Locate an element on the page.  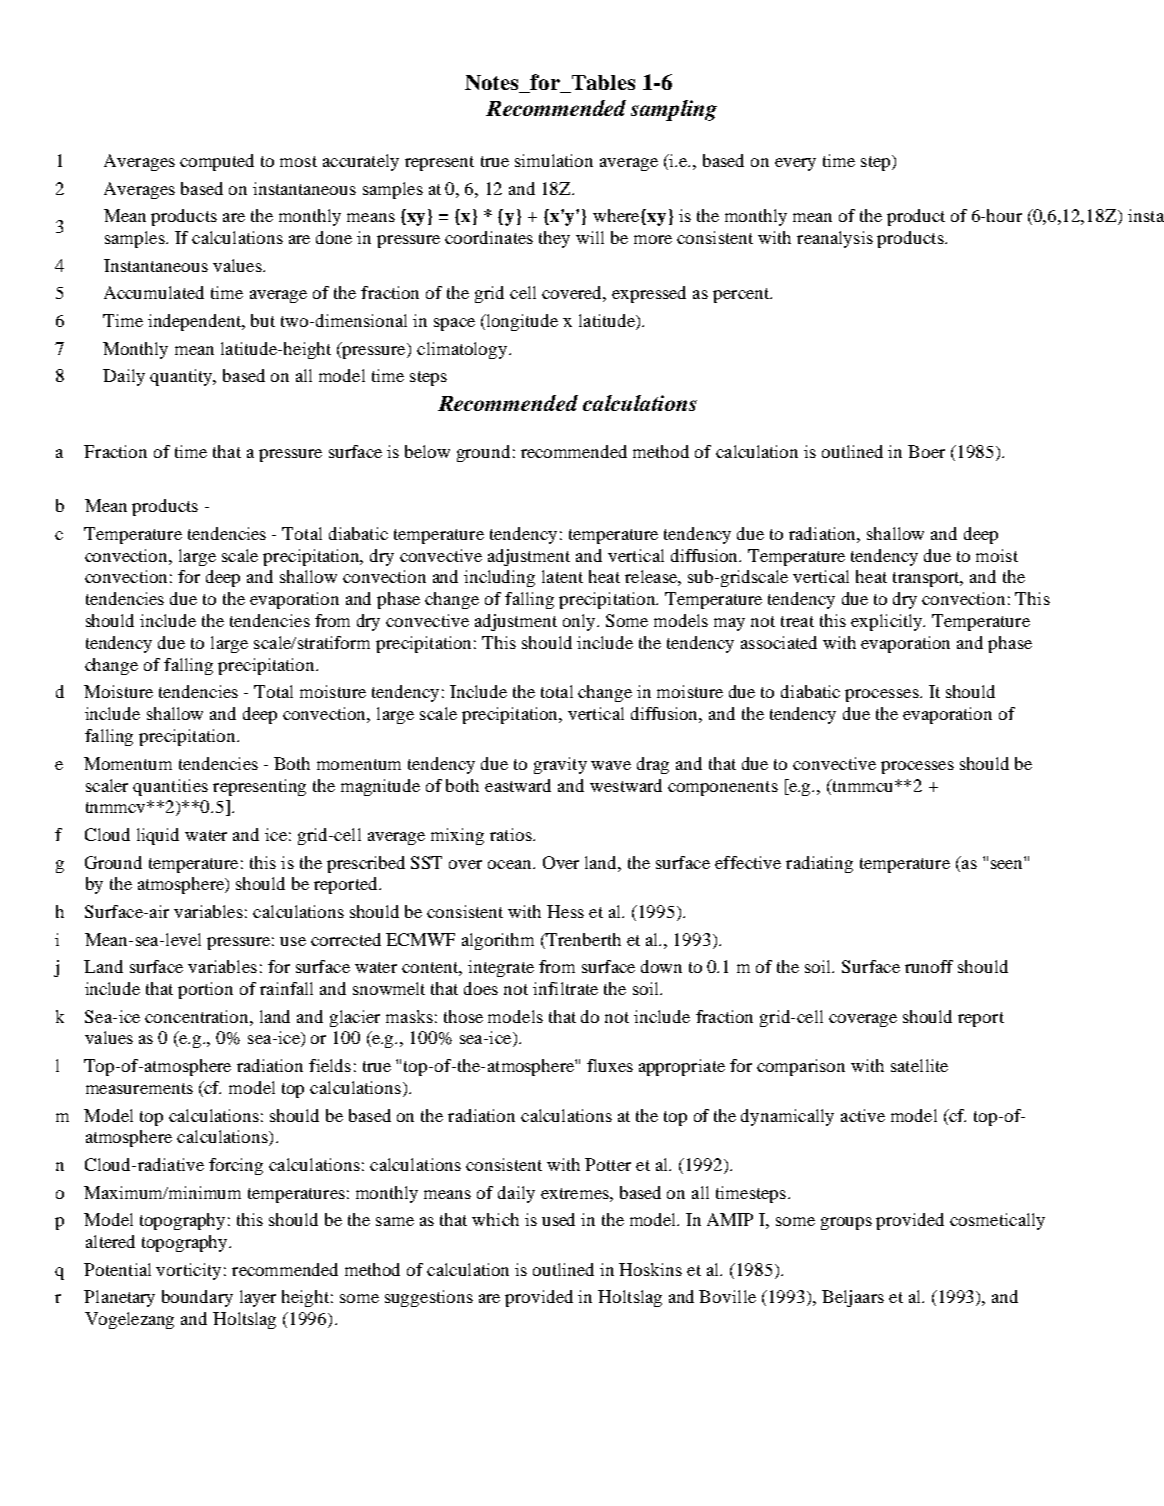
satellite is located at coordinates (919, 1065).
